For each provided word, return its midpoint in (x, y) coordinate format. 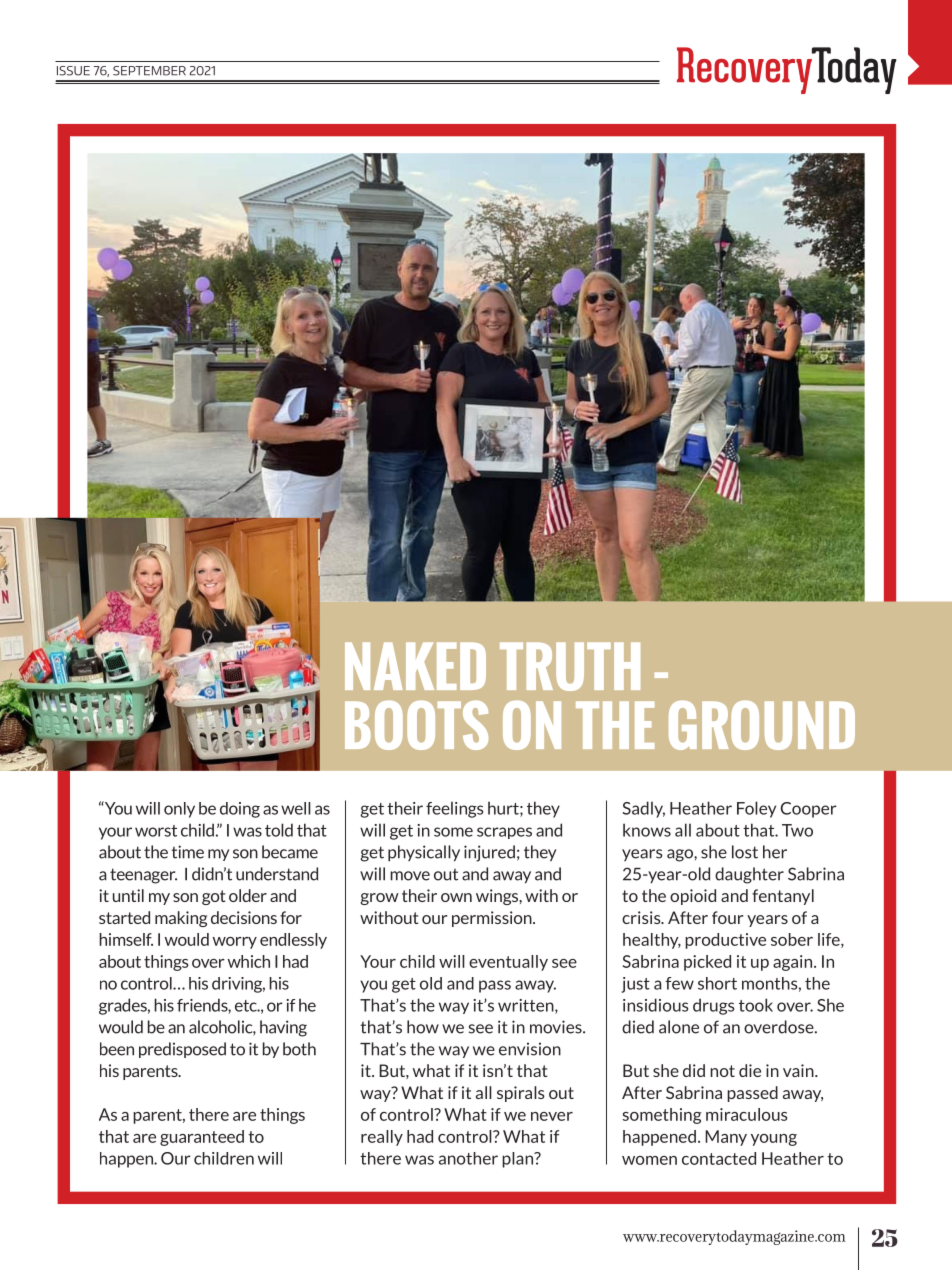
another (468, 1158)
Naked (415, 666)
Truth (570, 666)
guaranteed (202, 1138)
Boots (416, 725)
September (149, 71)
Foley (756, 809)
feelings (454, 809)
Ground (762, 725)
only (179, 810)
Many (726, 1138)
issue (73, 71)
